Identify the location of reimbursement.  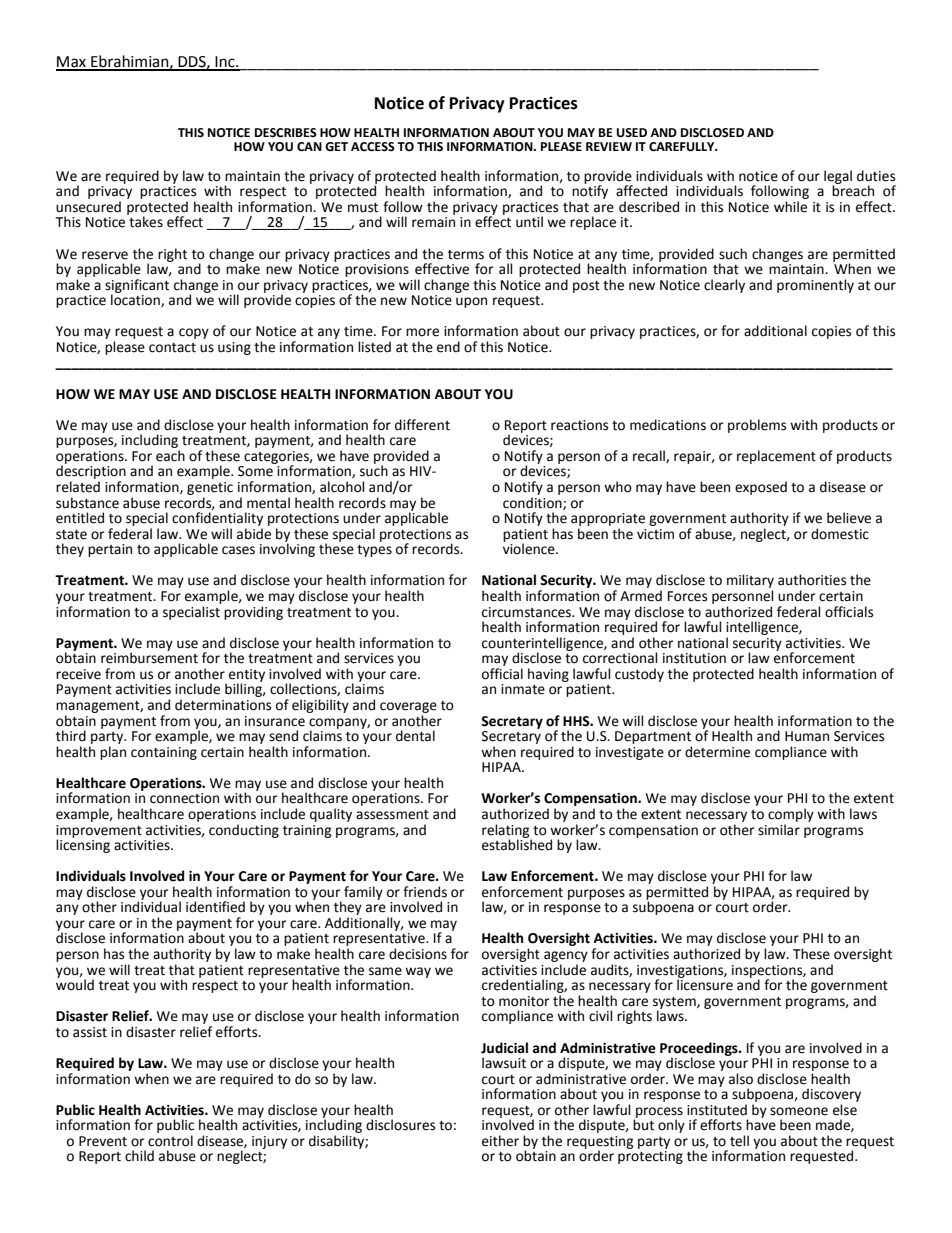
(149, 657).
